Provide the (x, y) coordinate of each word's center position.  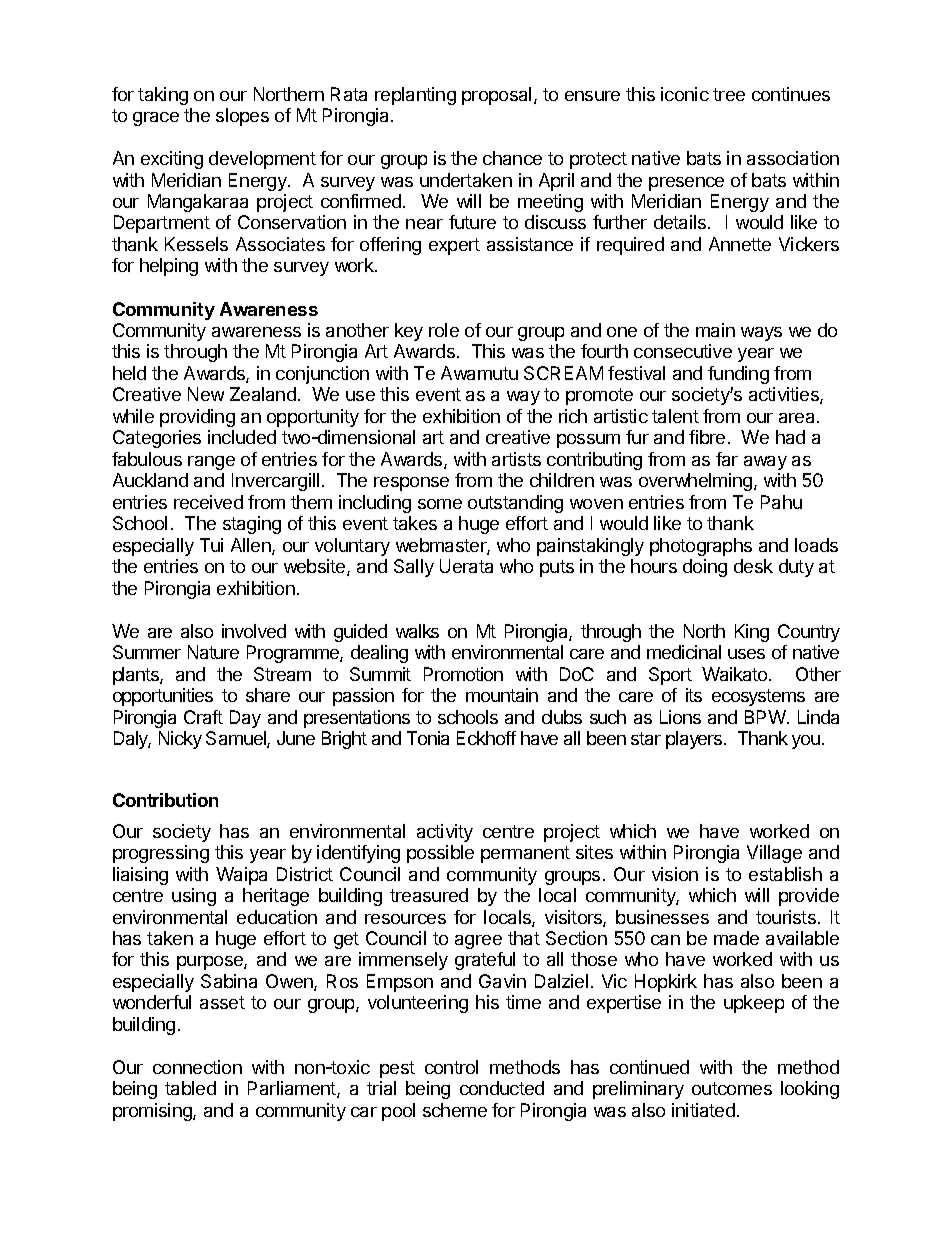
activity (445, 833)
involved (254, 631)
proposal (496, 96)
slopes (242, 117)
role (444, 330)
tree (729, 94)
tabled (190, 1088)
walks (417, 631)
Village (774, 854)
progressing (161, 854)
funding (738, 375)
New (206, 394)
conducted (502, 1088)
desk (753, 566)
